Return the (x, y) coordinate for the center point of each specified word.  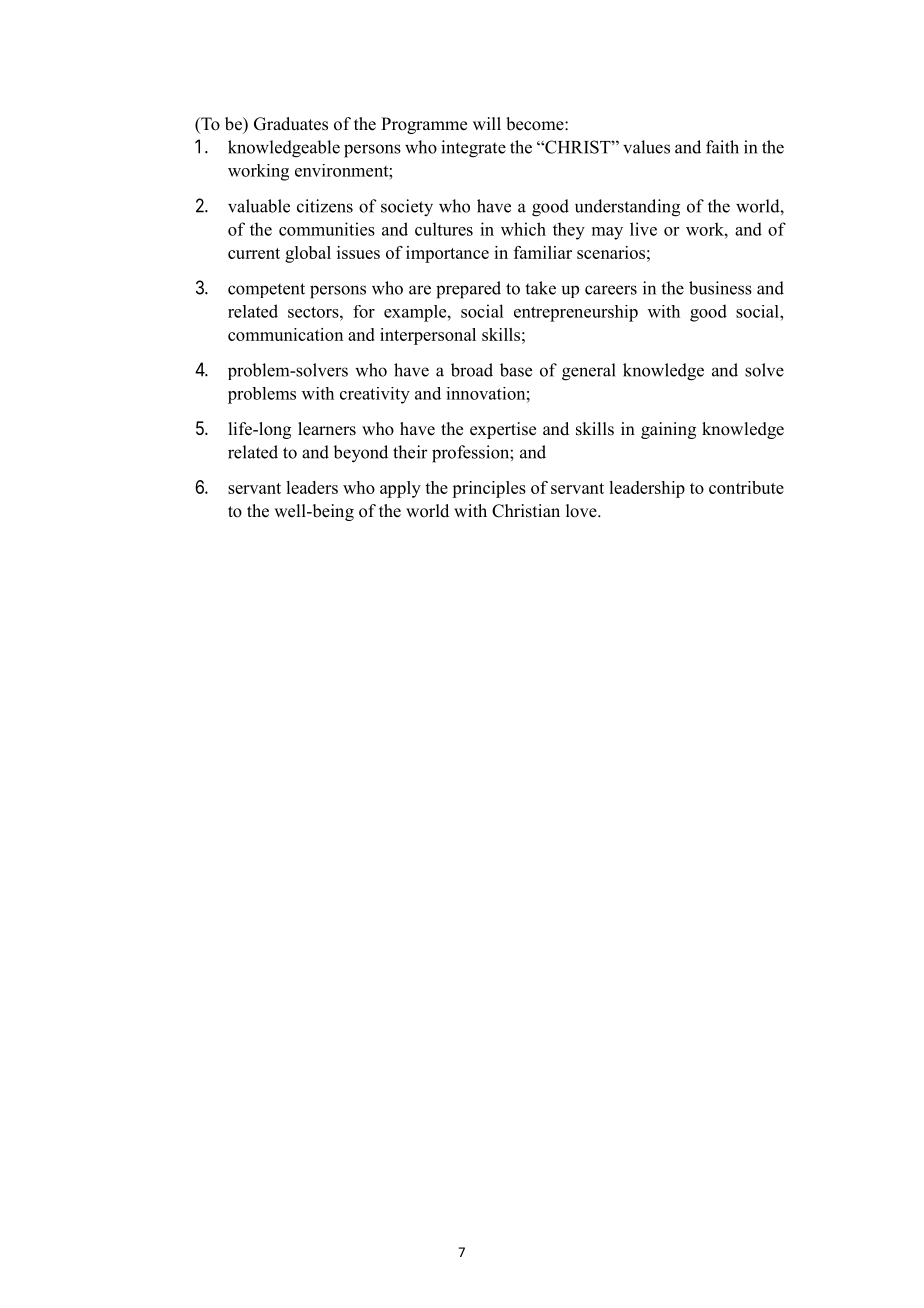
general (589, 372)
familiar (543, 252)
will (487, 123)
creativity (375, 395)
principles (489, 489)
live (643, 229)
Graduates (291, 124)
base (516, 370)
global (308, 254)
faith (722, 147)
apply (400, 489)
